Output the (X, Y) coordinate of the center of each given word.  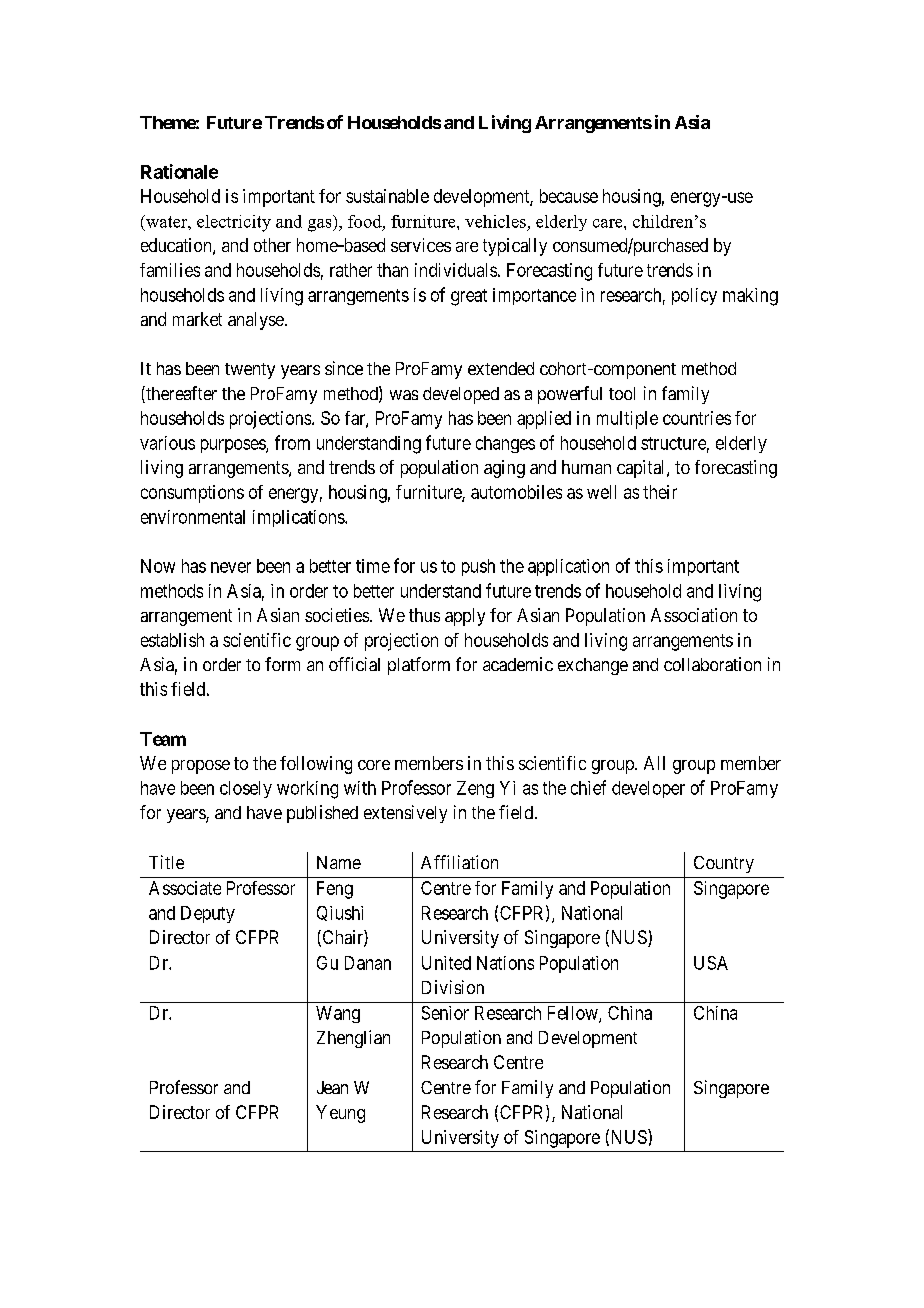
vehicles (495, 221)
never (231, 567)
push (478, 567)
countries (697, 418)
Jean (332, 1087)
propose (201, 767)
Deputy (208, 914)
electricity (234, 223)
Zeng (475, 789)
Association (694, 615)
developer (648, 789)
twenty (250, 371)
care (609, 223)
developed (461, 395)
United (446, 963)
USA (711, 963)
